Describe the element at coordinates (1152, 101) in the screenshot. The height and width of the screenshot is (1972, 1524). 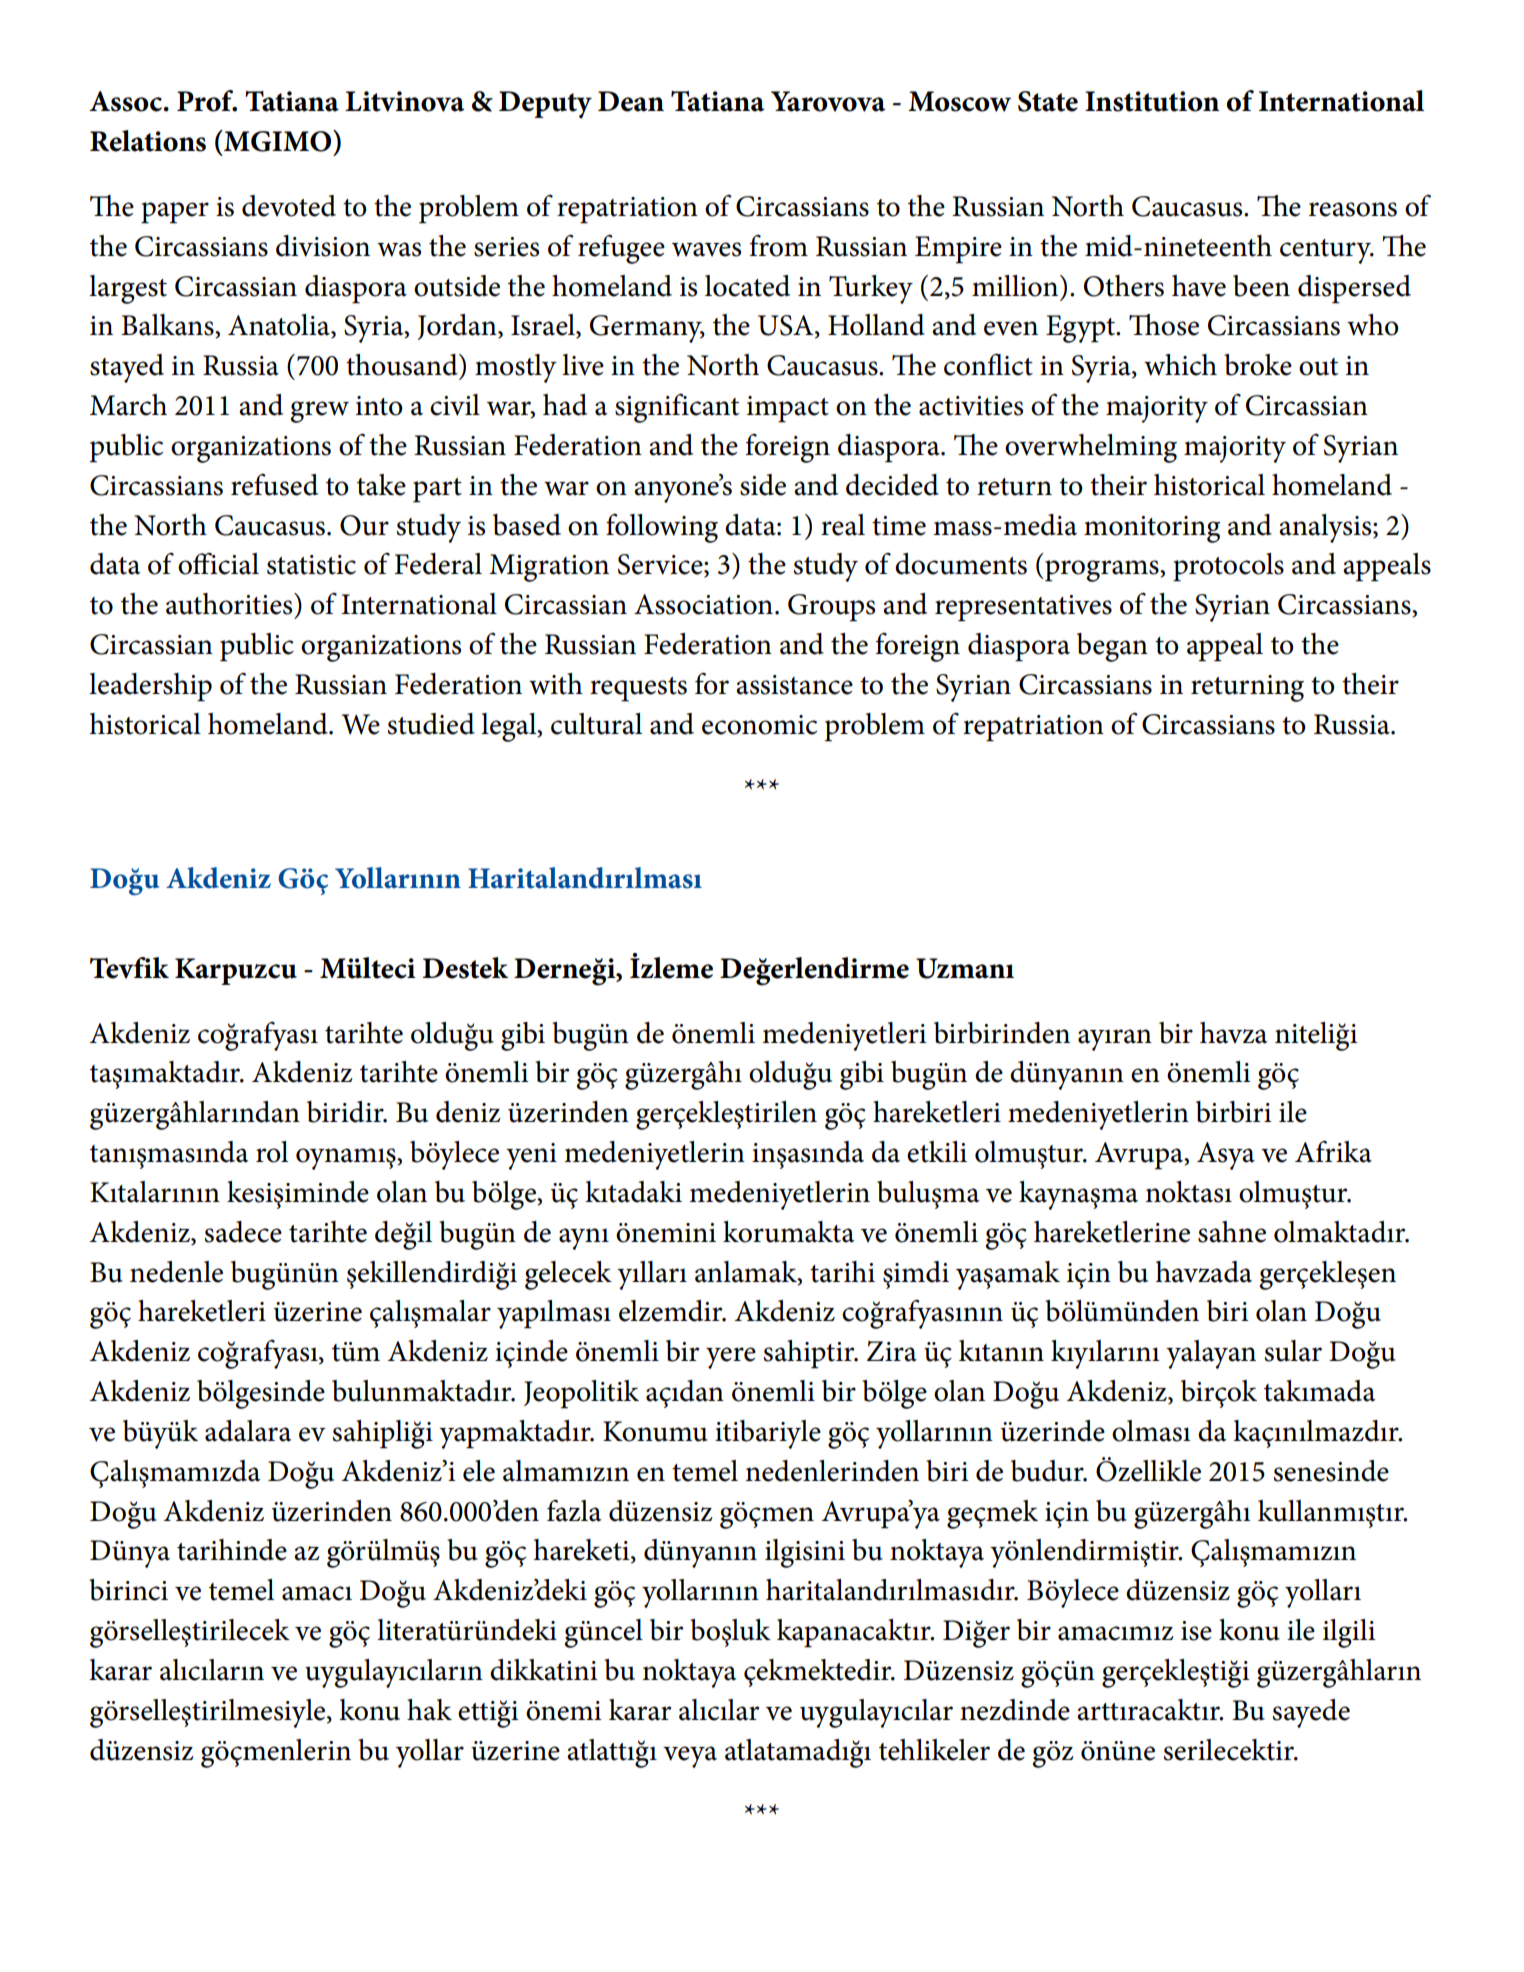
I see `Institution` at that location.
